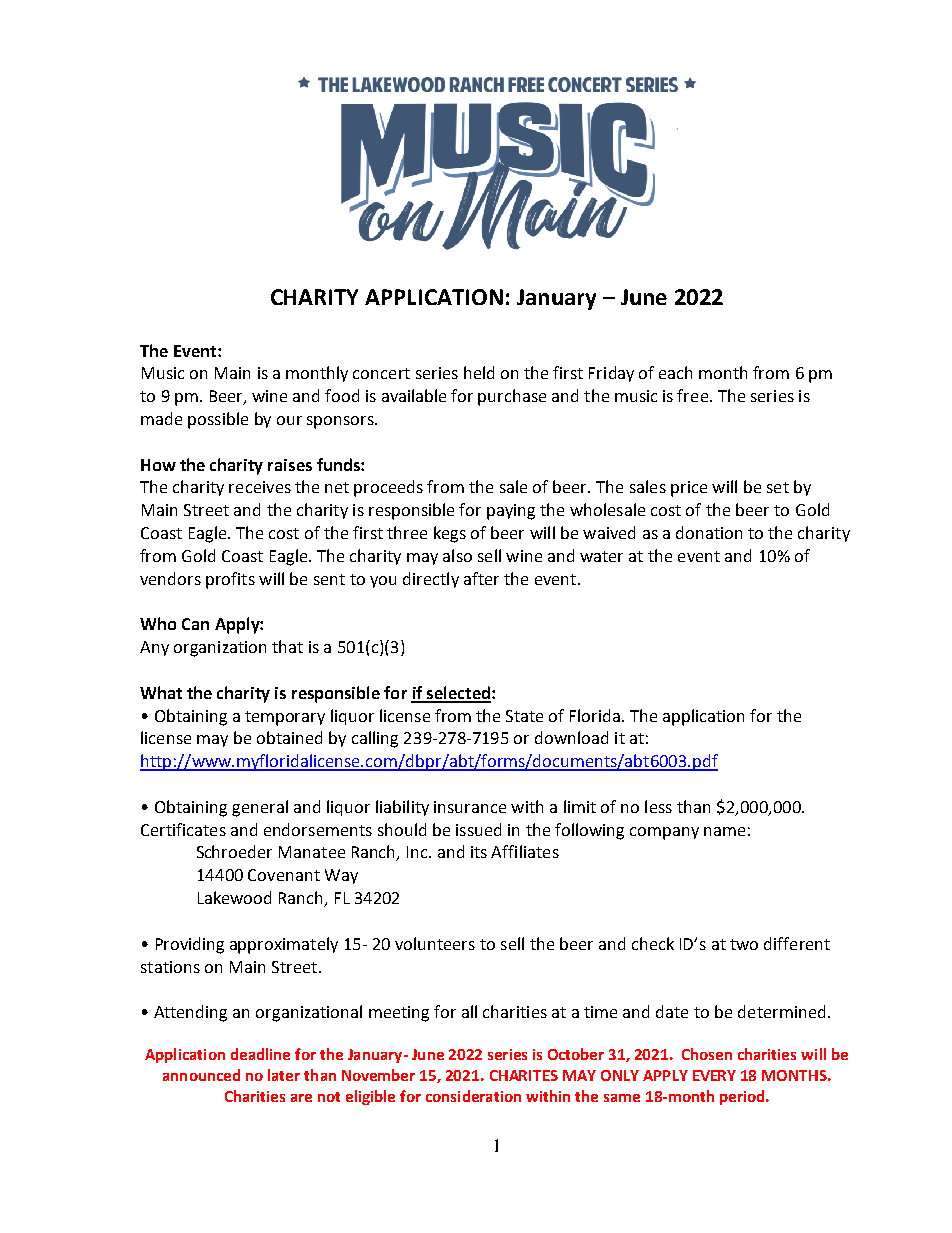 The image size is (952, 1233). What do you see at coordinates (658, 806) in the screenshot?
I see `less` at bounding box center [658, 806].
